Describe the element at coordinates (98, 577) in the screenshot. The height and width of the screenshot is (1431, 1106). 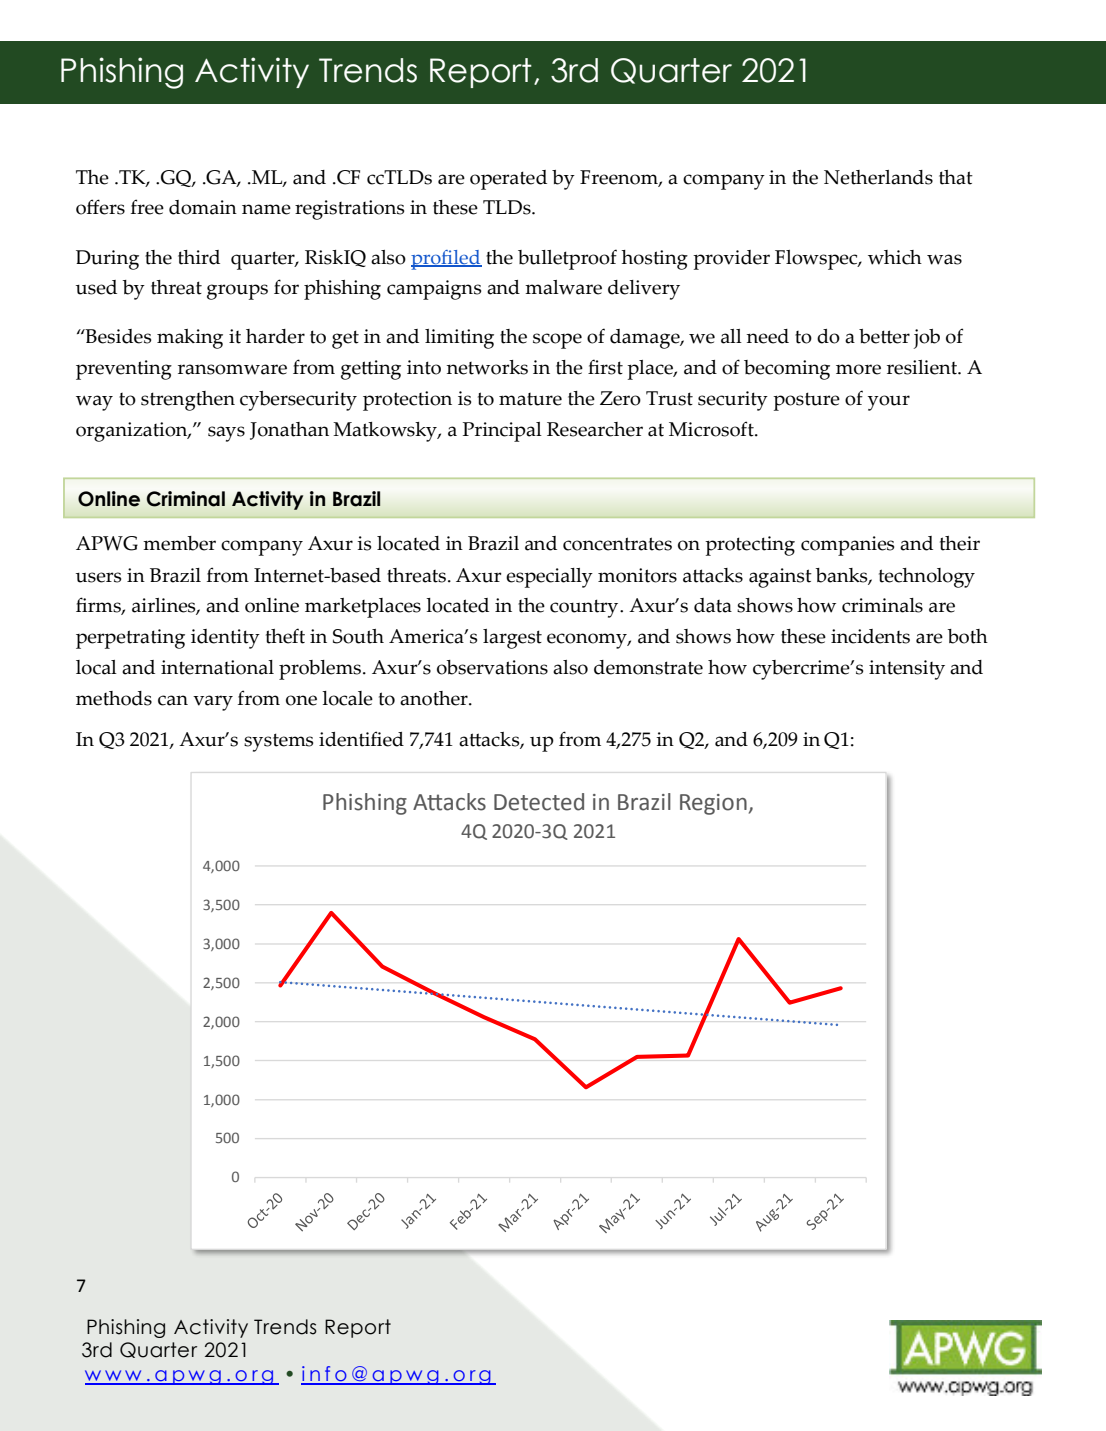
I see `users` at that location.
